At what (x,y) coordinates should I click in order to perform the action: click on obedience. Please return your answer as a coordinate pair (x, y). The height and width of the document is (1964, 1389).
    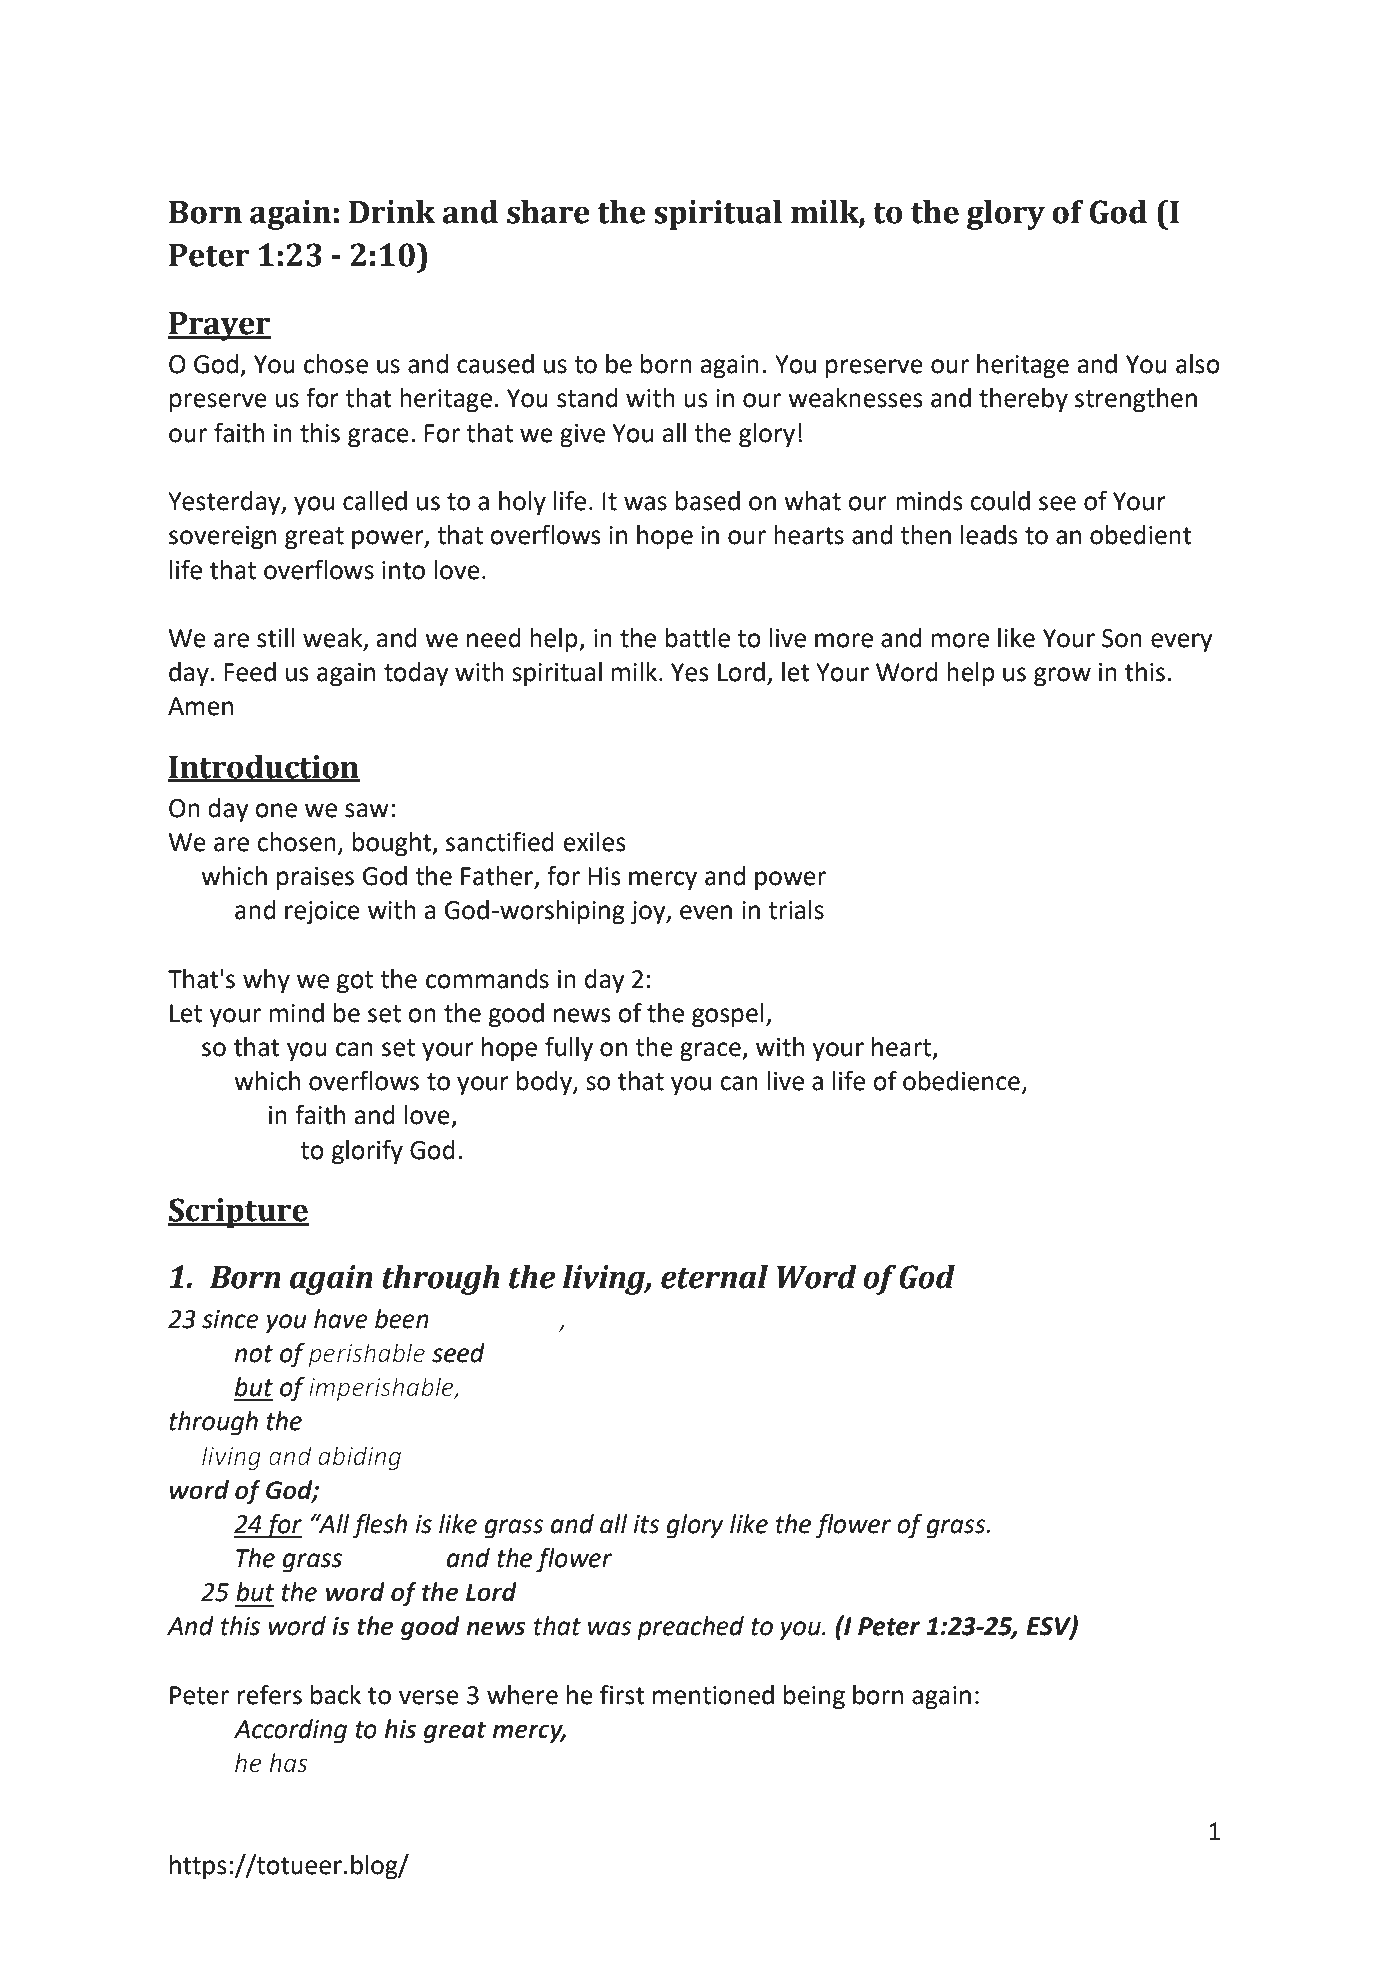
    Looking at the image, I should click on (961, 1081).
